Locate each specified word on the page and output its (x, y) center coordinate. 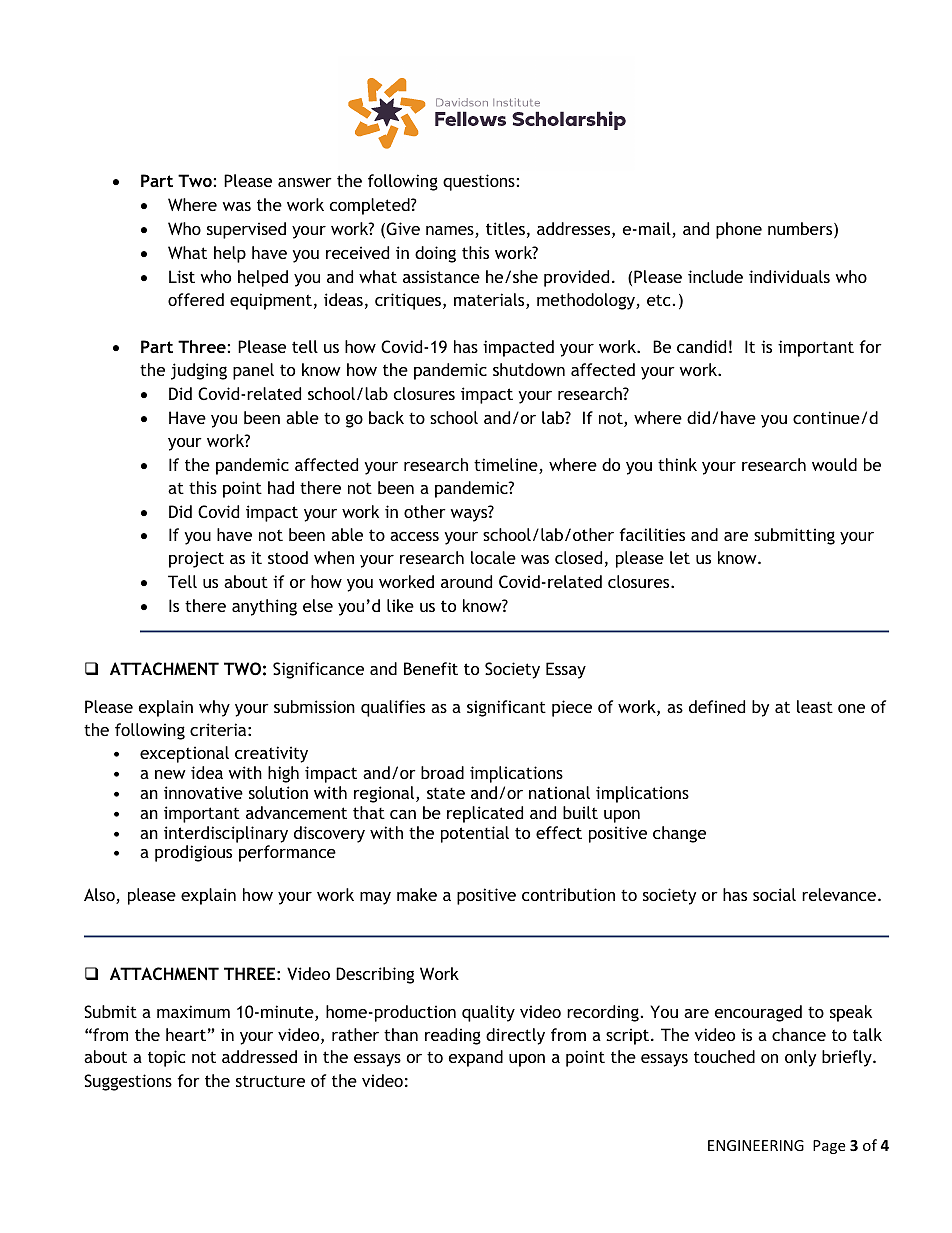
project (196, 559)
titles (505, 228)
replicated (485, 814)
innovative (203, 792)
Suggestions (128, 1082)
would (834, 464)
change (679, 834)
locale (493, 557)
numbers (801, 230)
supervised (246, 230)
